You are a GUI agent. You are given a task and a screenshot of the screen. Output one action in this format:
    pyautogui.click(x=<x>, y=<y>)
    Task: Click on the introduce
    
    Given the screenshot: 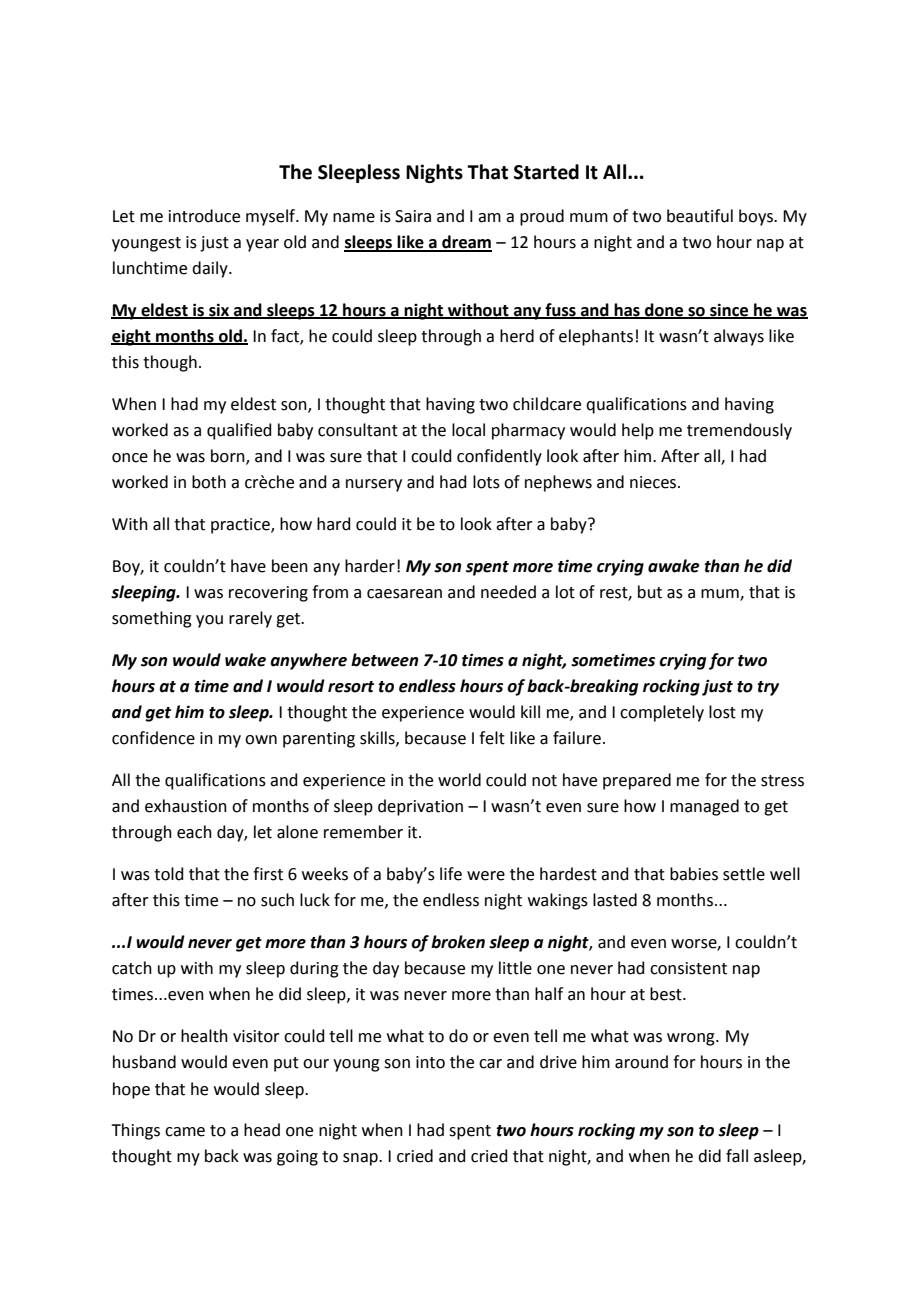 What is the action you would take?
    pyautogui.click(x=204, y=216)
